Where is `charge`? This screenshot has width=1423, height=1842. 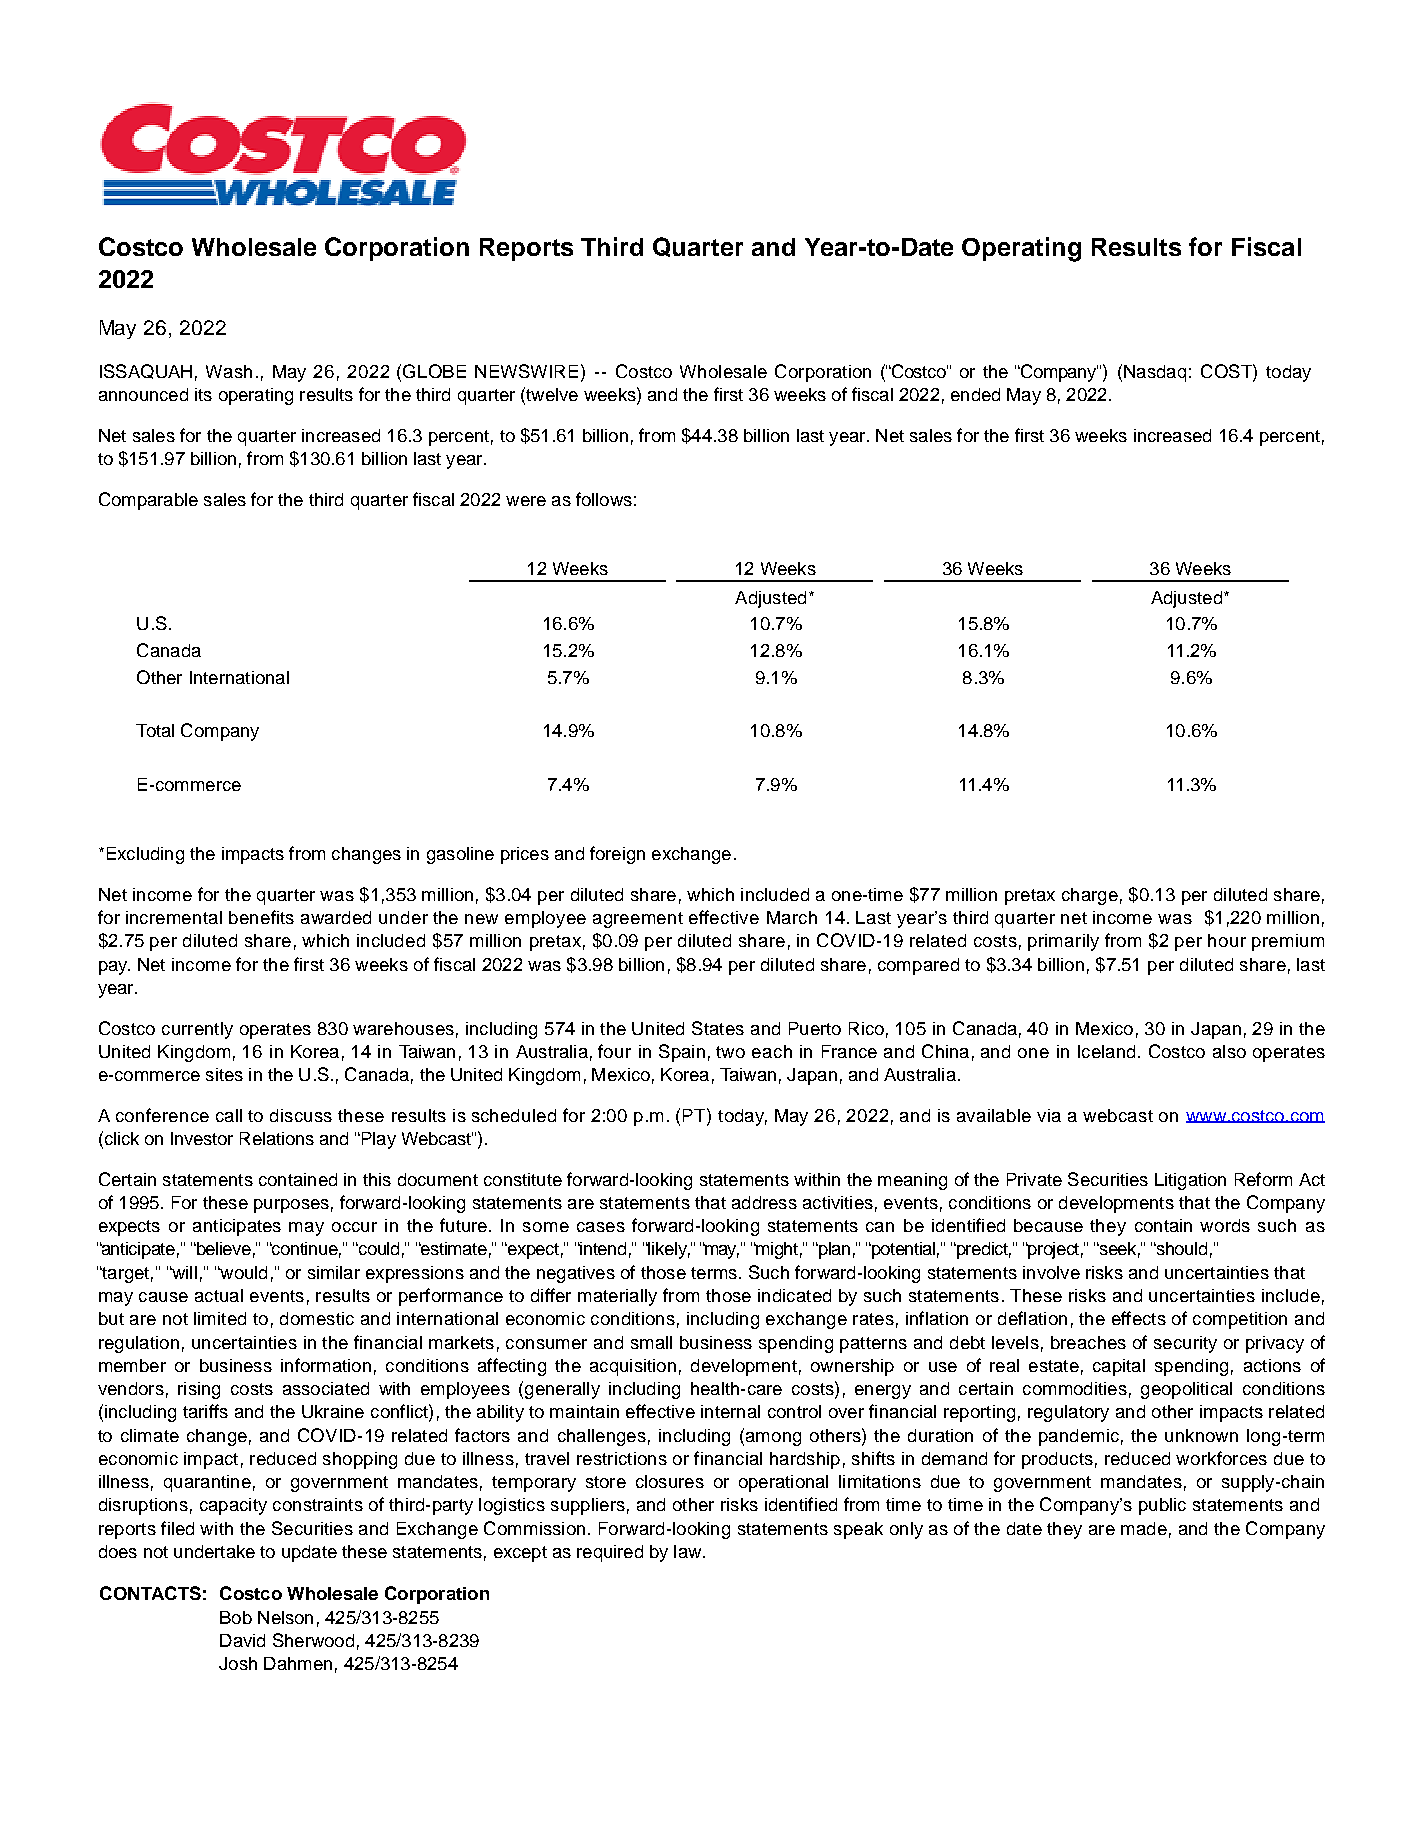
charge is located at coordinates (1090, 896).
